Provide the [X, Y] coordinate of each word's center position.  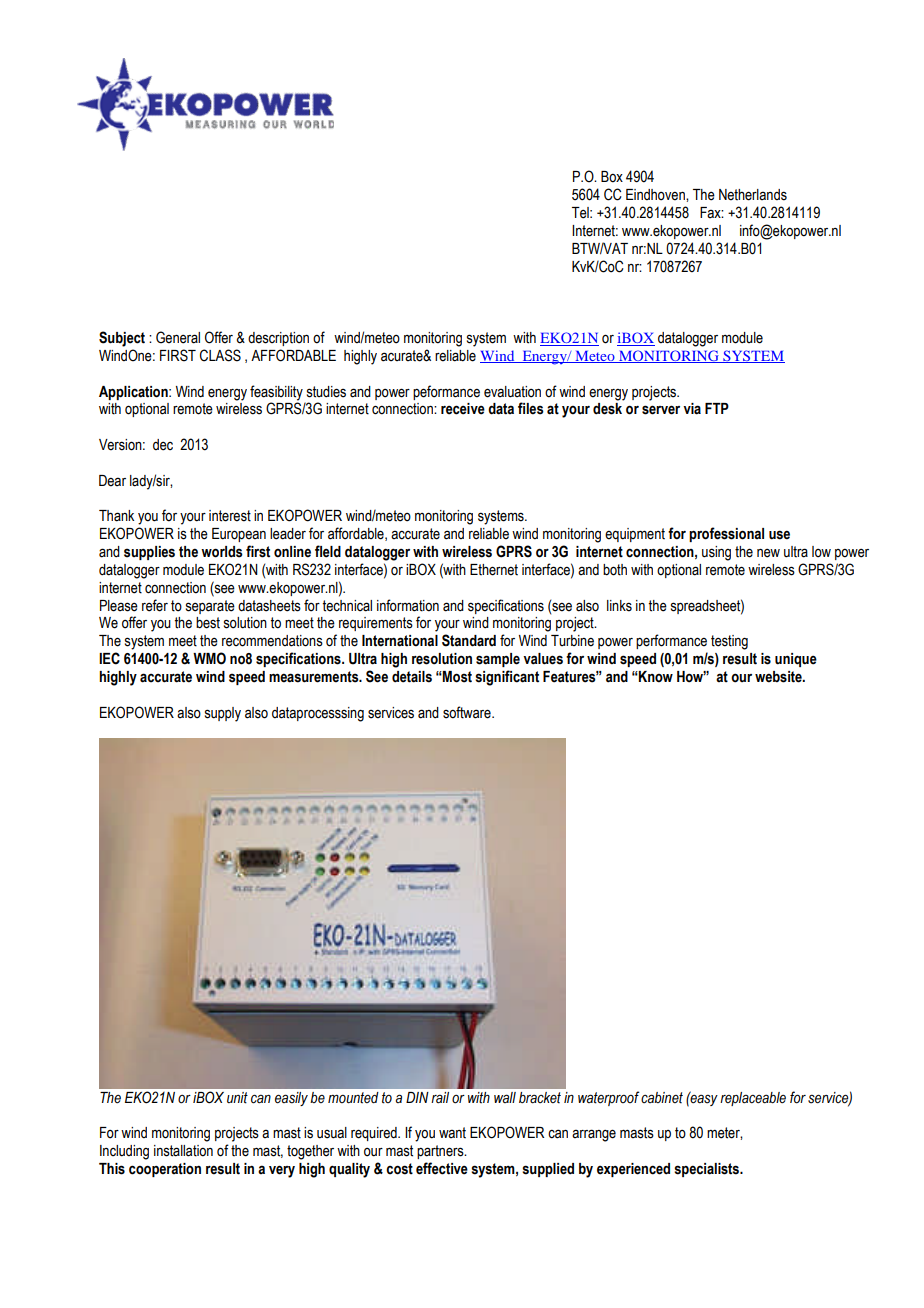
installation [183, 1151]
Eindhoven [656, 195]
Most [456, 677]
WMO [209, 658]
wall [505, 1097]
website [779, 677]
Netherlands [753, 195]
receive [463, 409]
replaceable [753, 1099]
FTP [717, 408]
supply [223, 714]
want [452, 1133]
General [178, 337]
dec [163, 445]
